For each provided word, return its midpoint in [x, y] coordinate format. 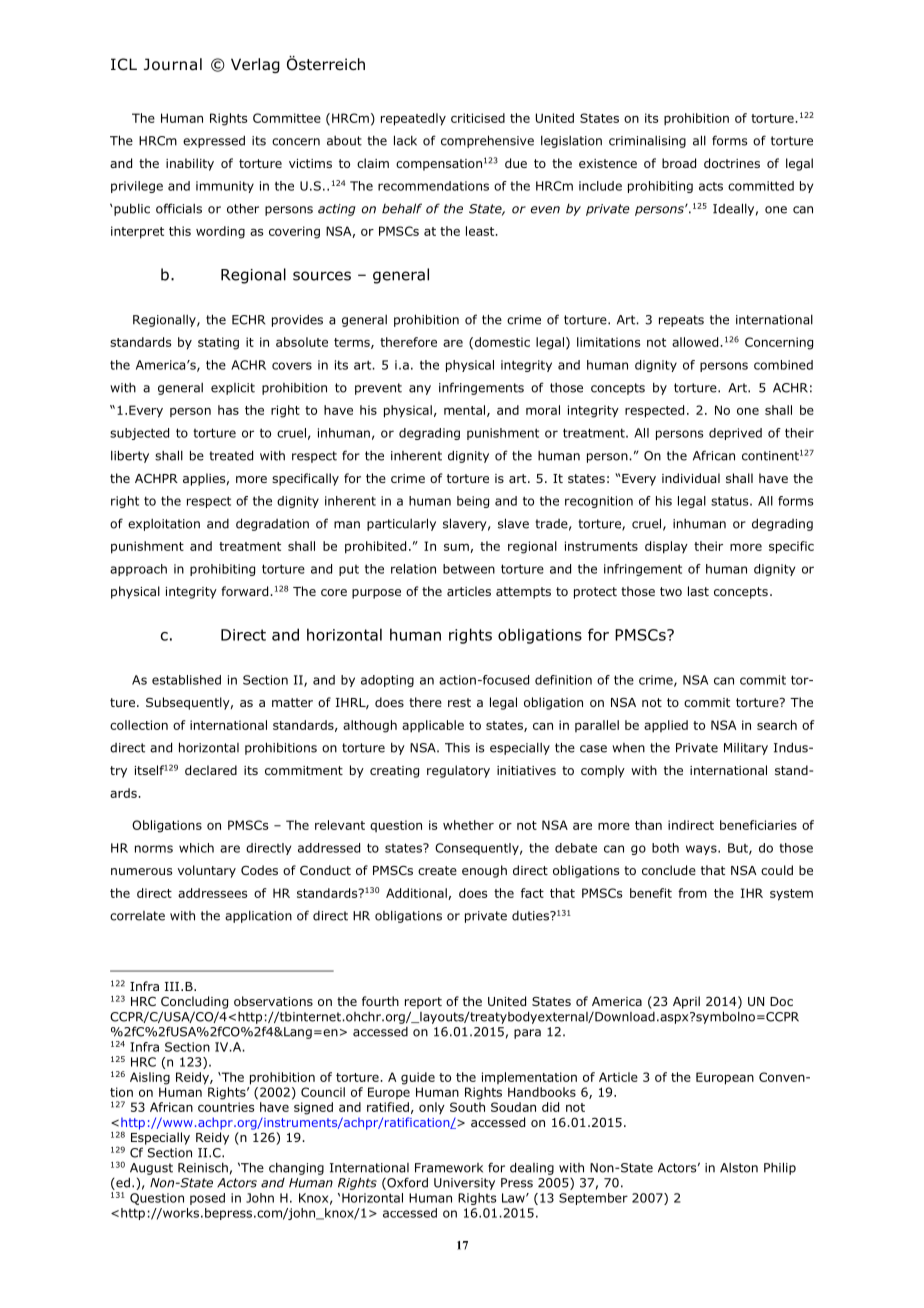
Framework [449, 1168]
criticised [478, 118]
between [469, 569]
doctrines [732, 163]
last [698, 591]
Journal [173, 64]
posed [207, 1199]
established [186, 680]
